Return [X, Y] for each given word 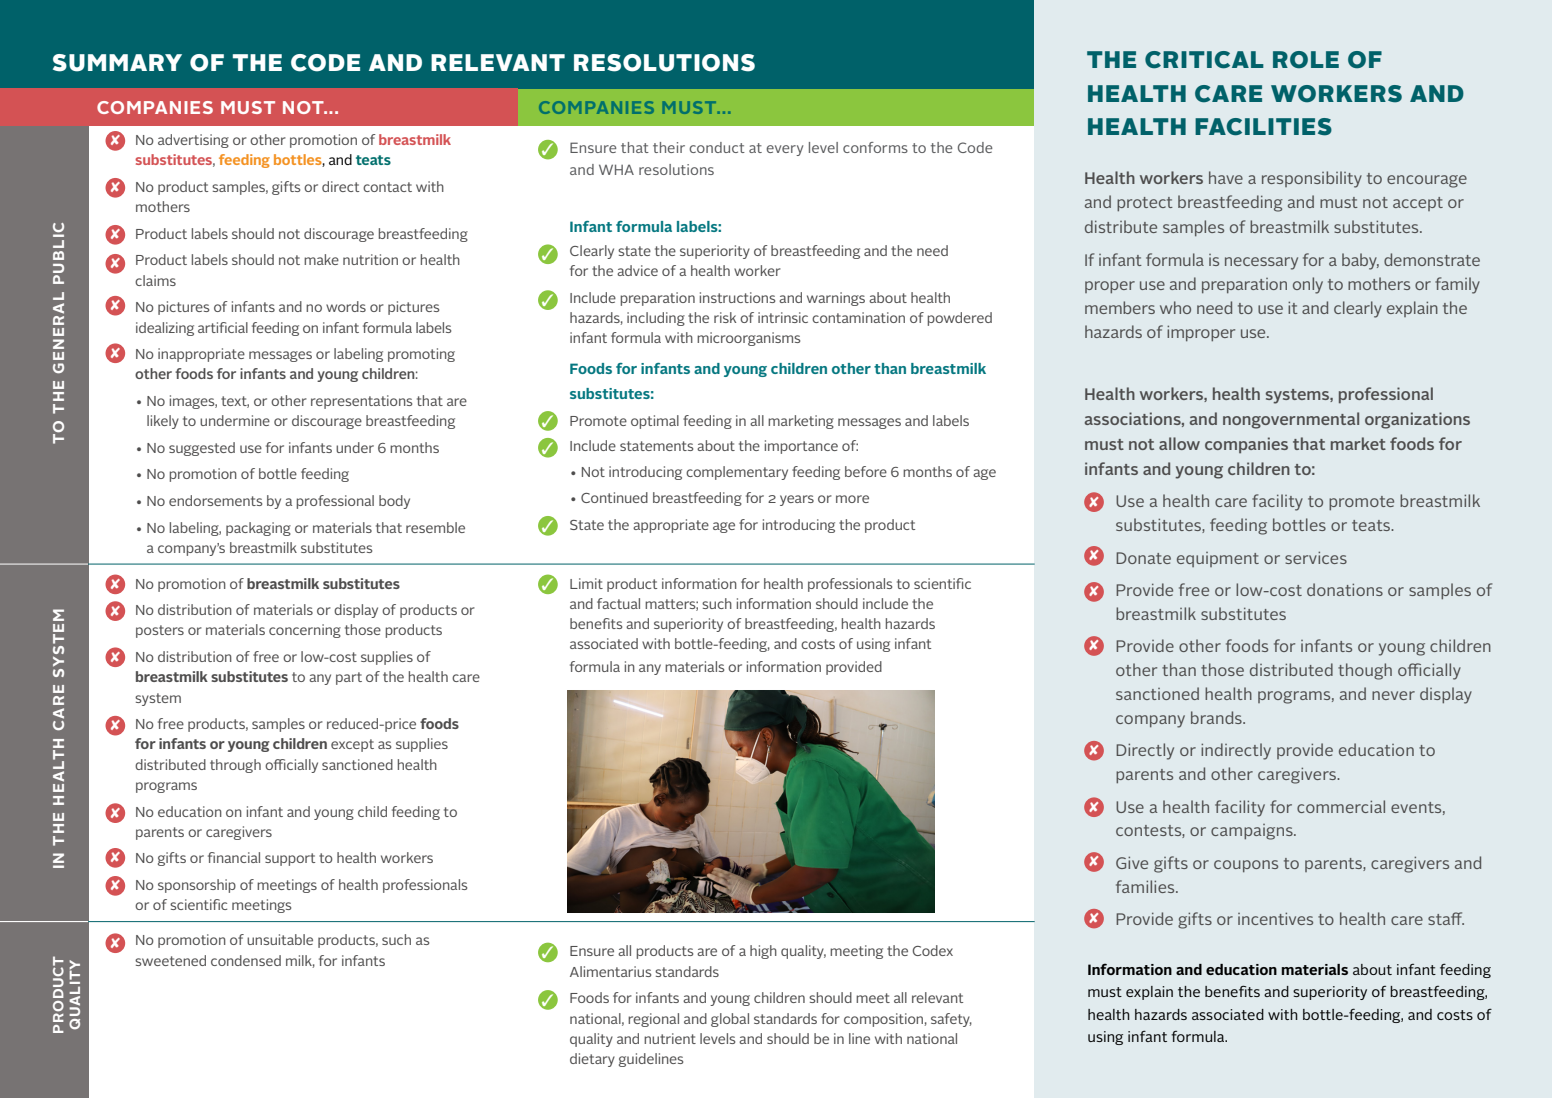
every [784, 150]
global [730, 1020]
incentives [1275, 918]
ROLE [1306, 60]
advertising [193, 141]
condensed [246, 960]
